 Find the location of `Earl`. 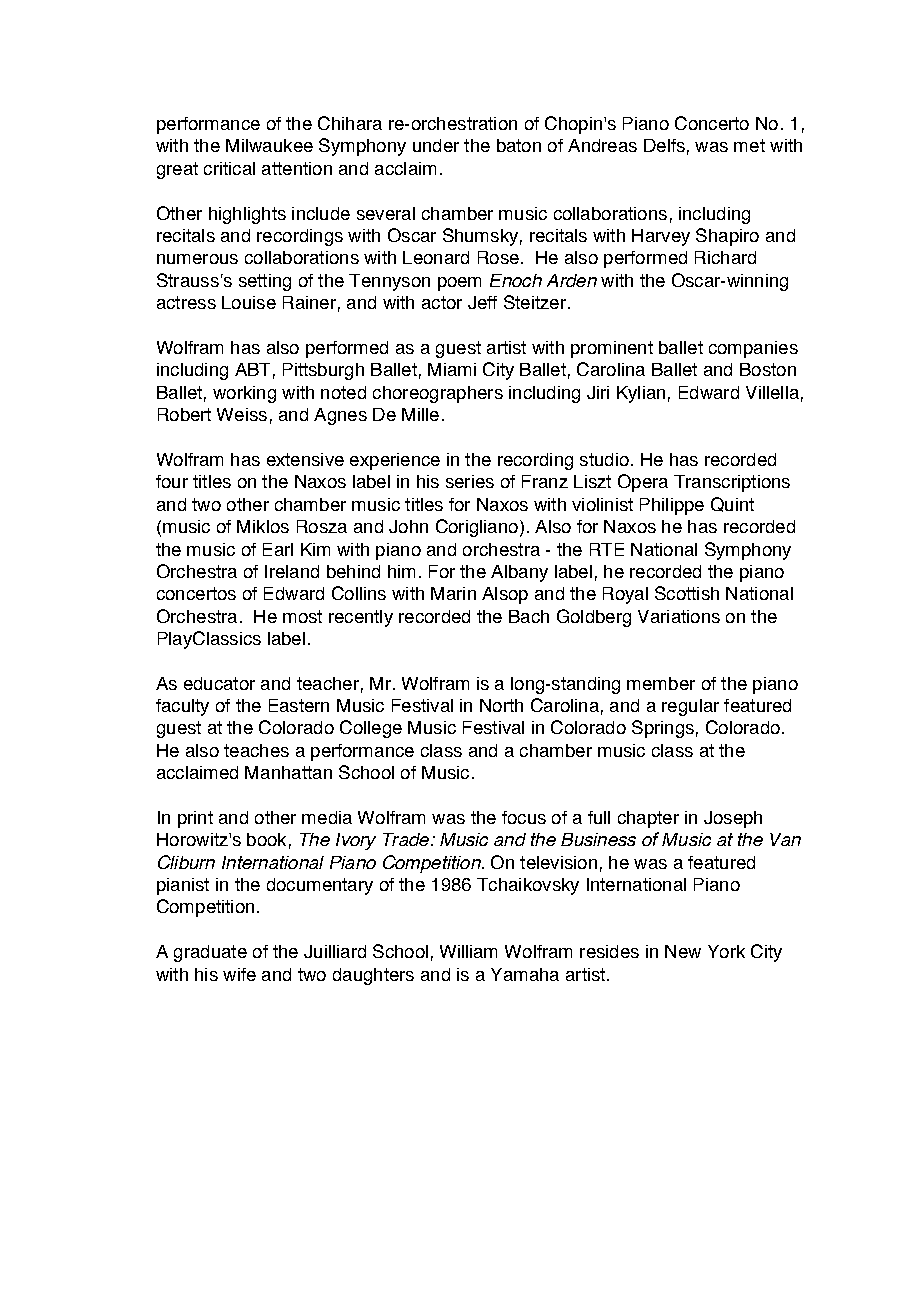

Earl is located at coordinates (278, 549).
